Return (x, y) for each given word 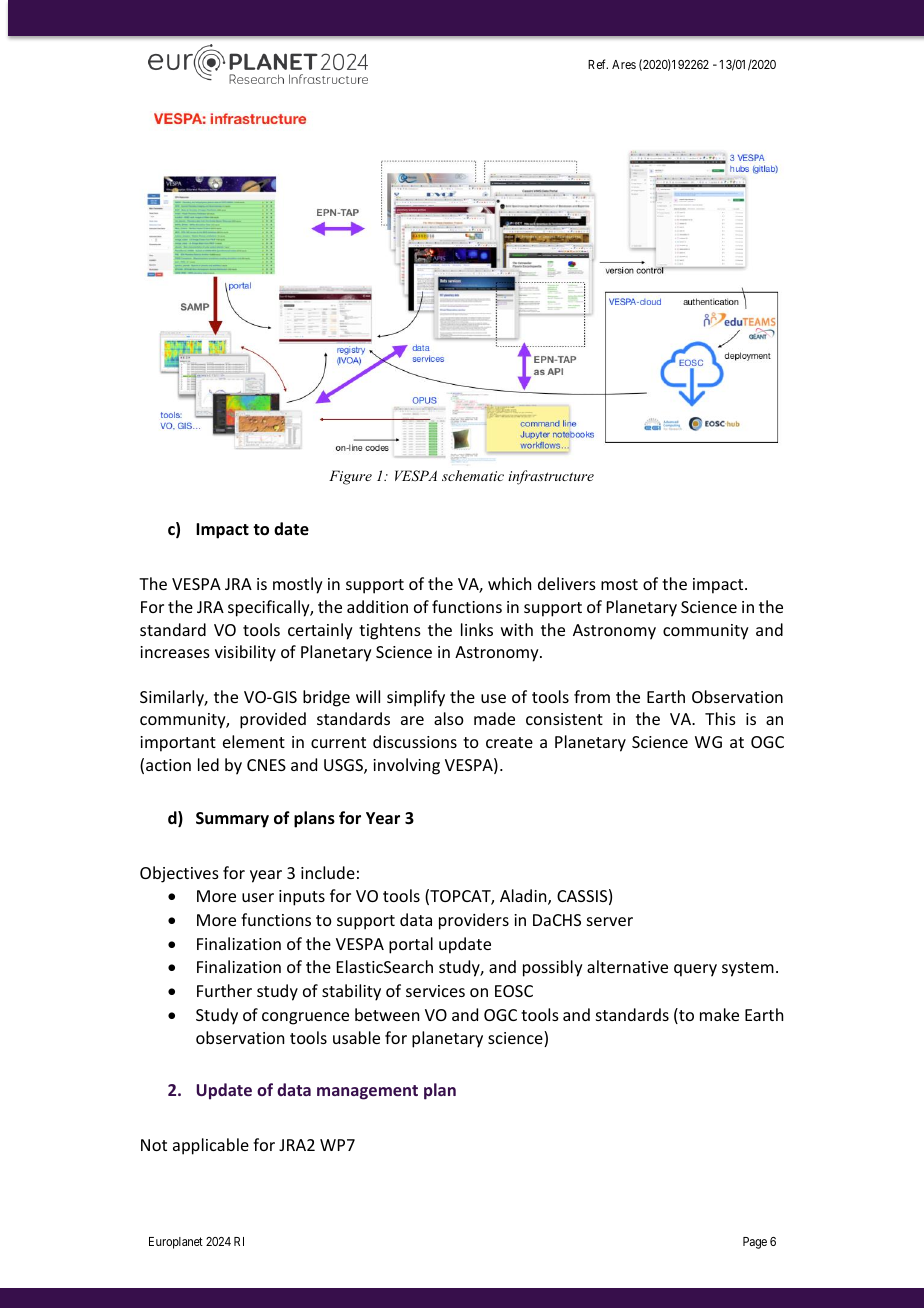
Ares (624, 64)
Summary (232, 820)
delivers (567, 583)
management (367, 1092)
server (610, 921)
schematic (473, 475)
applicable (211, 1146)
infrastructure (551, 477)
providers (474, 921)
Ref (598, 64)
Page (755, 1243)
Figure (350, 477)
